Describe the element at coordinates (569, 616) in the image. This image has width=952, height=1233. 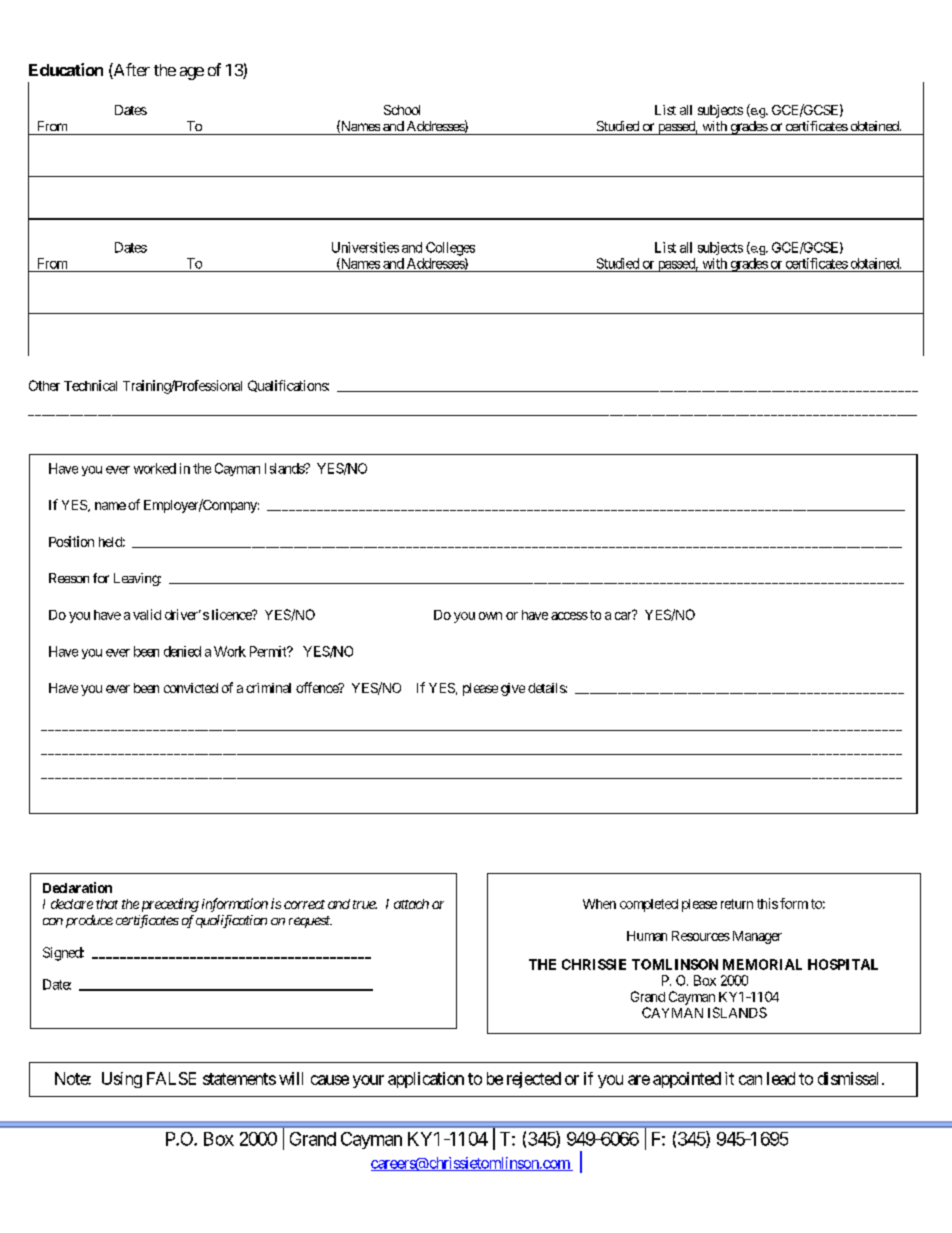
I see `access` at that location.
